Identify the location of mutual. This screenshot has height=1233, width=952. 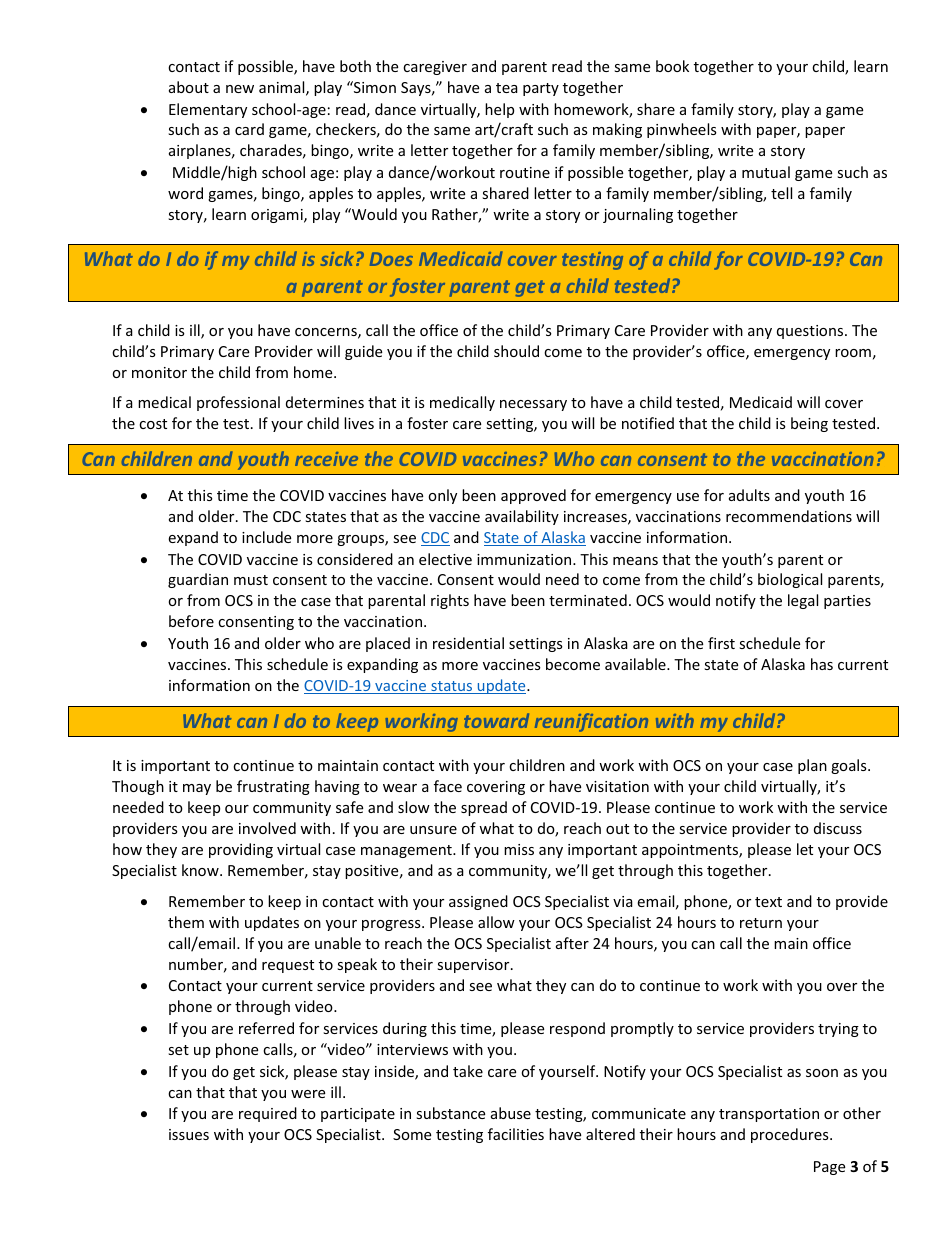
(766, 172).
